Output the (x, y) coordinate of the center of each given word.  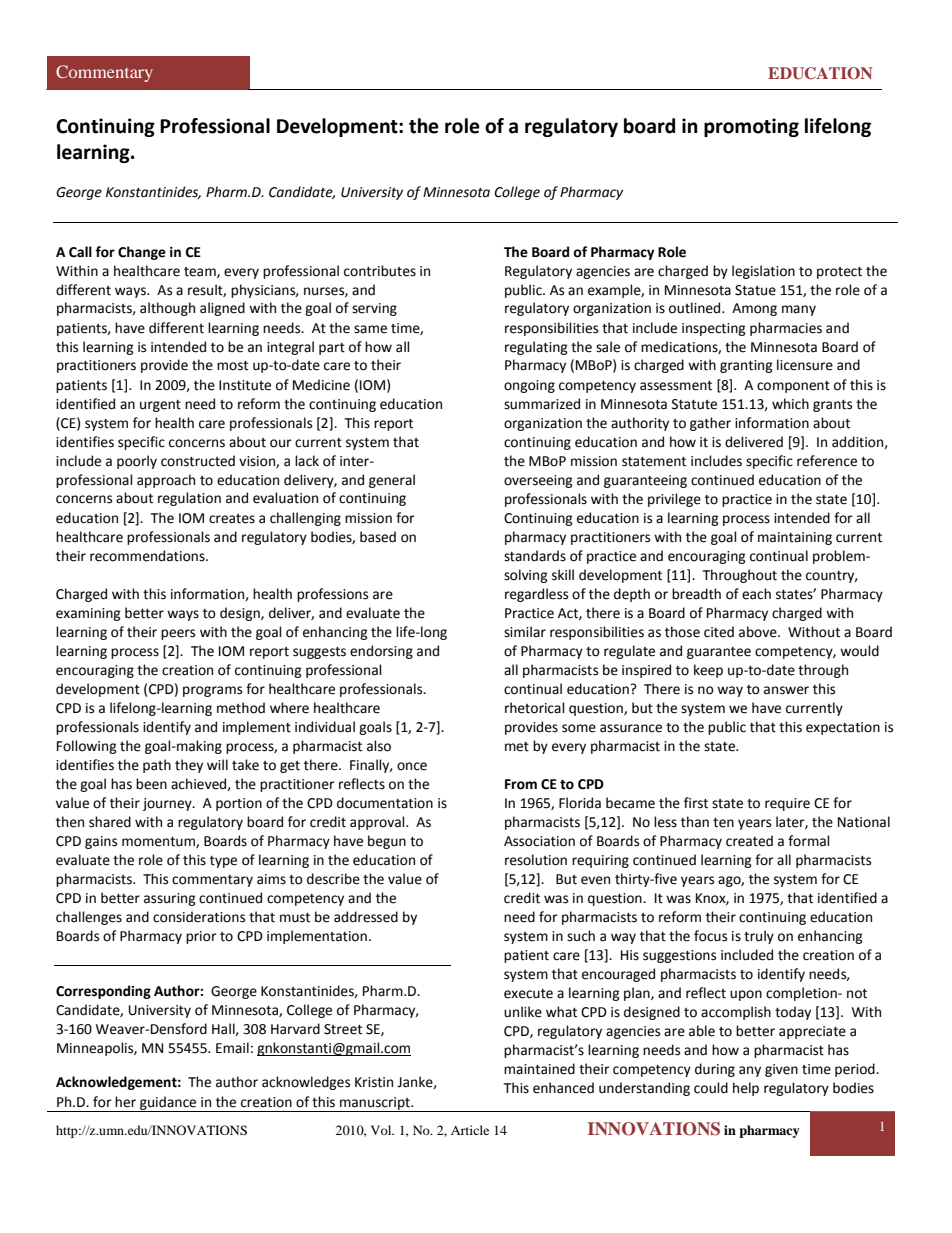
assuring (170, 899)
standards (535, 556)
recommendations (148, 556)
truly (759, 937)
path (157, 766)
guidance (168, 1104)
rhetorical (535, 708)
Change (142, 253)
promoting (751, 127)
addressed (366, 917)
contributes (380, 271)
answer (786, 690)
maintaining (795, 538)
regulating (536, 348)
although (167, 309)
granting (746, 366)
